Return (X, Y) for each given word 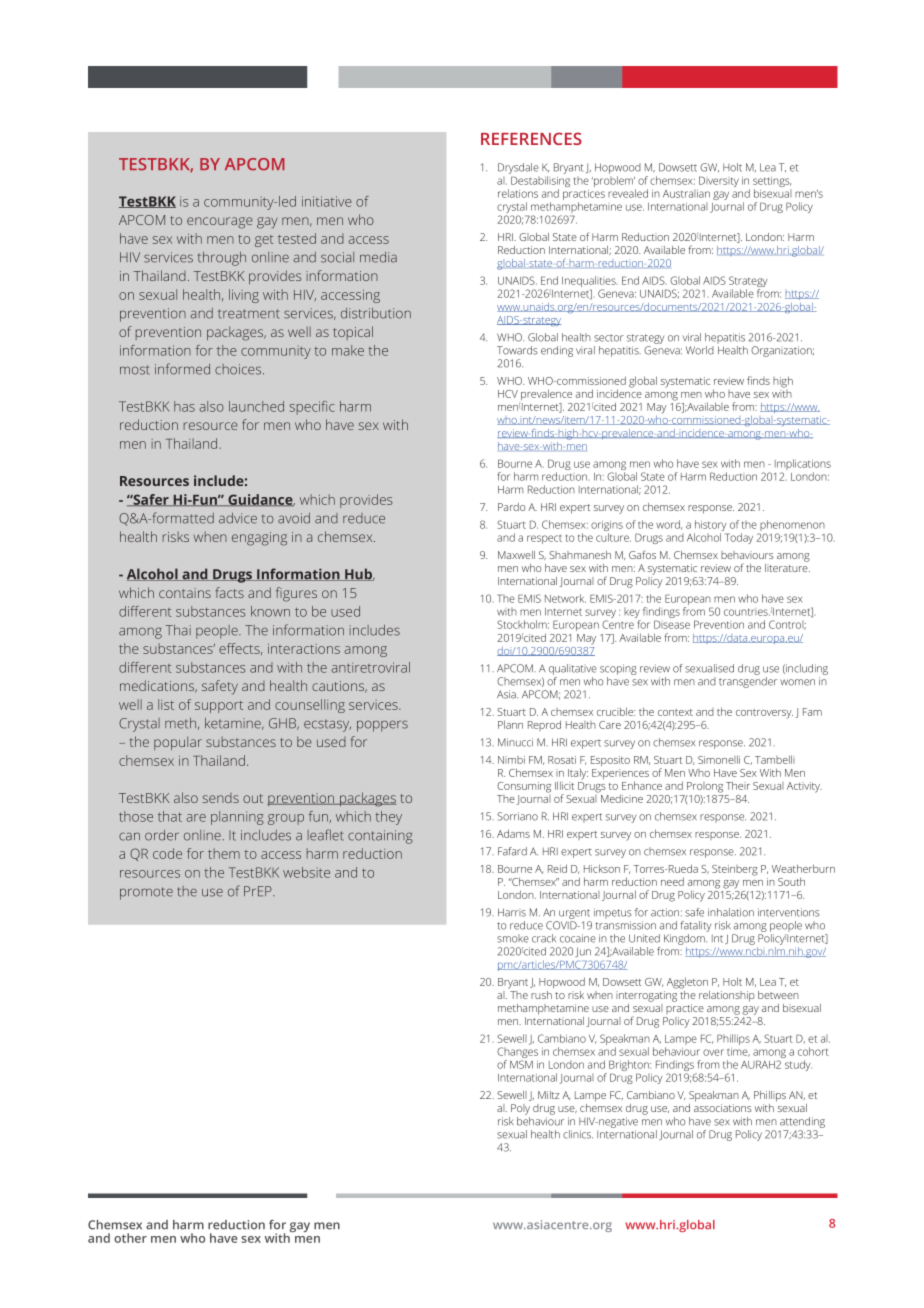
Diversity (719, 181)
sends (220, 798)
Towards (517, 350)
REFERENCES (531, 138)
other (130, 1238)
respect (544, 539)
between (778, 995)
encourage (220, 223)
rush (541, 995)
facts (230, 592)
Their (738, 785)
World (700, 350)
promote (146, 893)
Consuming (524, 787)
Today (739, 538)
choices (239, 369)
